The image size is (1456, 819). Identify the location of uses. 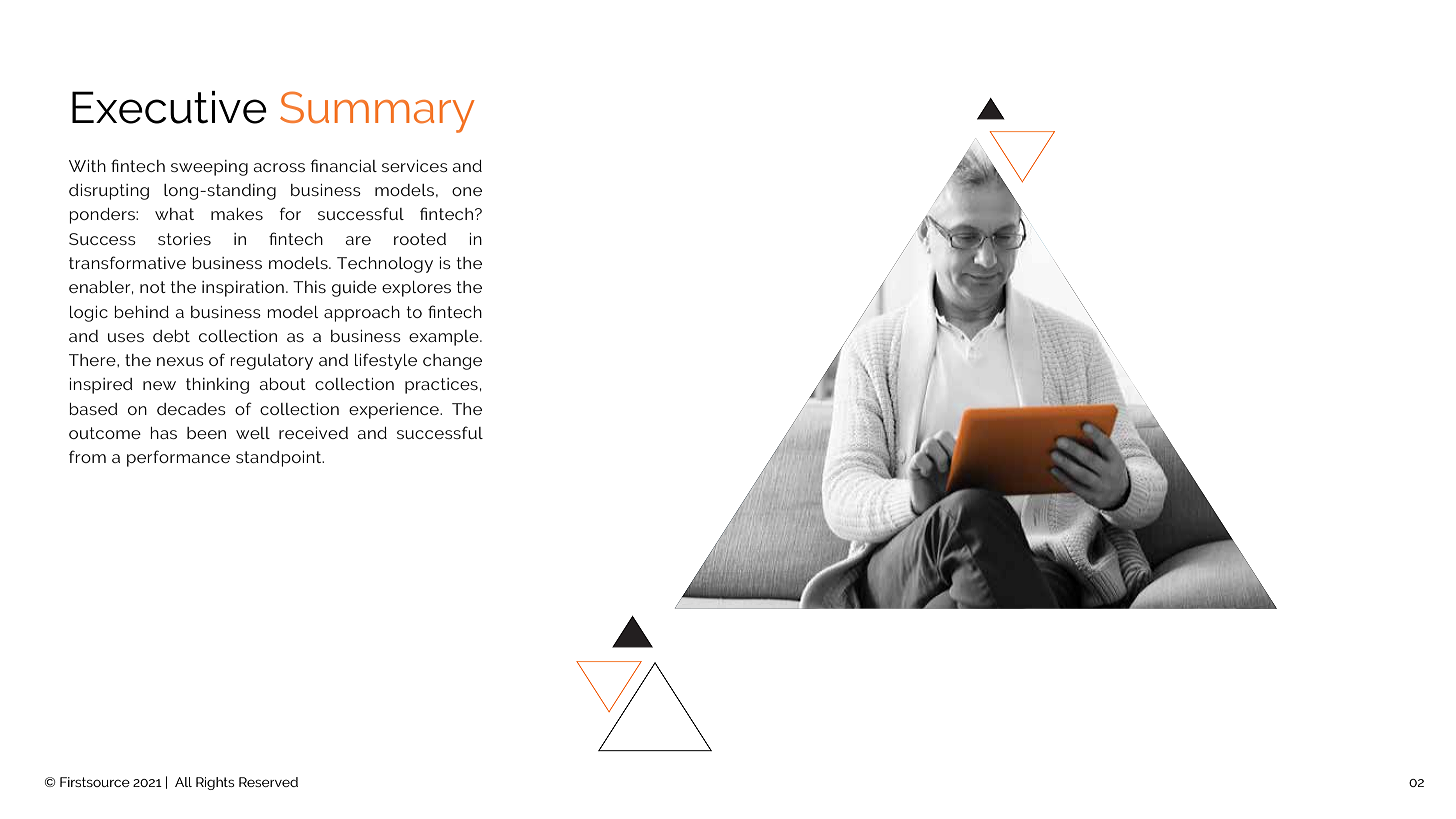
(126, 337).
